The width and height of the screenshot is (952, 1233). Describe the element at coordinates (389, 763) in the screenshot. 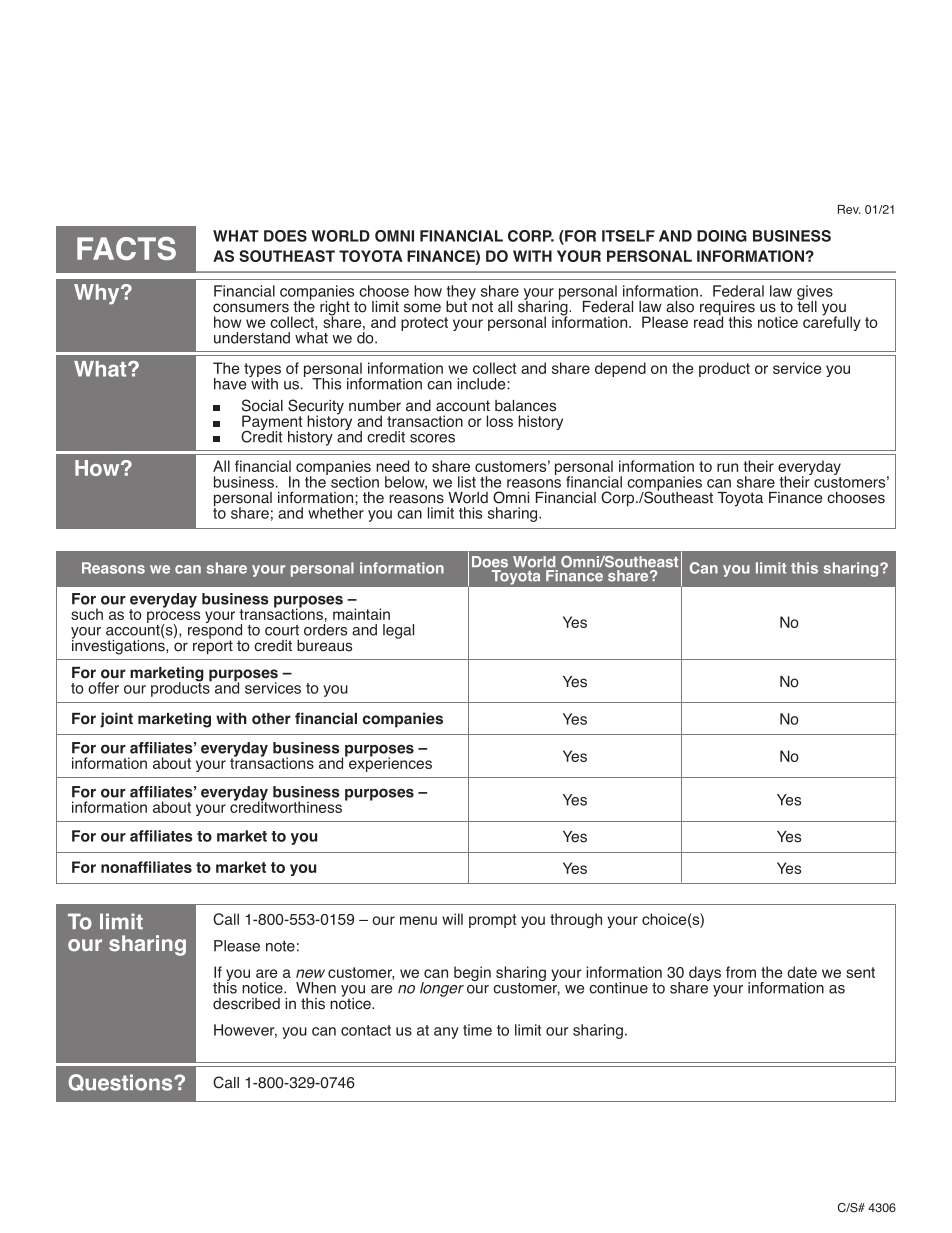

I see `experiences` at that location.
